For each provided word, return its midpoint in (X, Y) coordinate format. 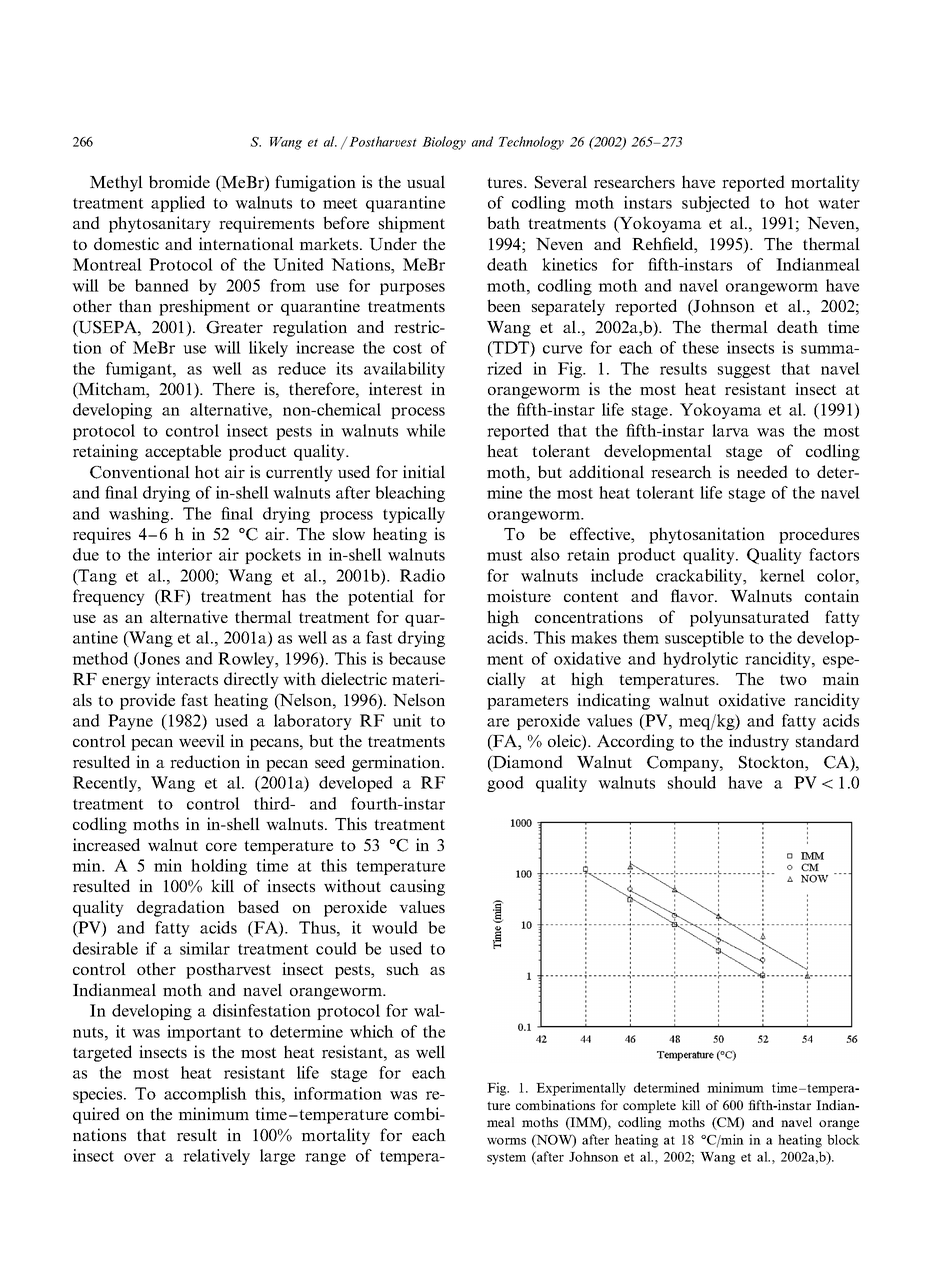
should (692, 782)
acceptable (183, 452)
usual (426, 181)
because (417, 658)
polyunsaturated (749, 618)
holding (219, 867)
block (843, 1139)
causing (417, 887)
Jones (159, 658)
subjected (716, 204)
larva (730, 430)
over (140, 1157)
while (425, 430)
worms (506, 1141)
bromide (179, 181)
